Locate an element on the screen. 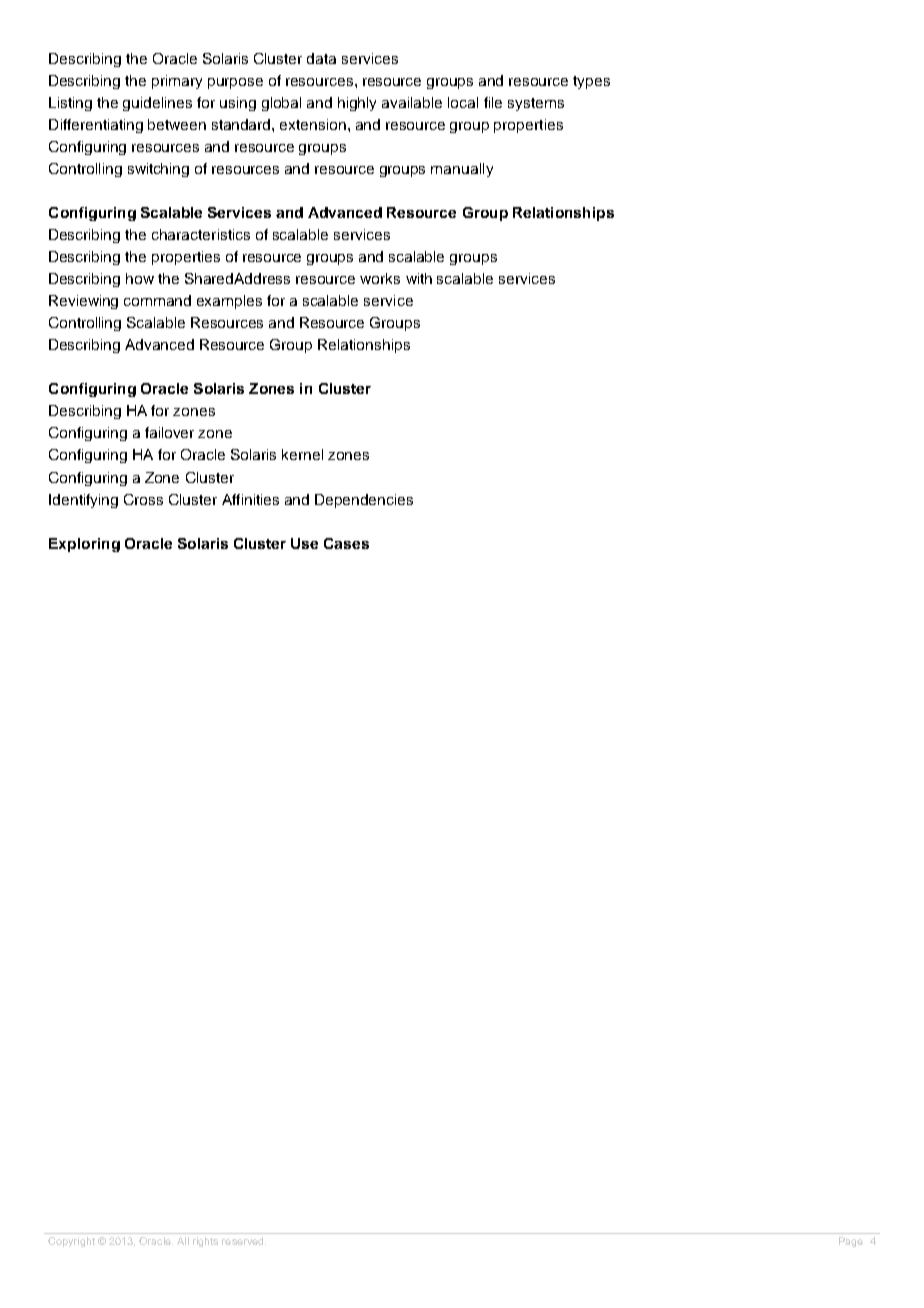  failover is located at coordinates (169, 432).
